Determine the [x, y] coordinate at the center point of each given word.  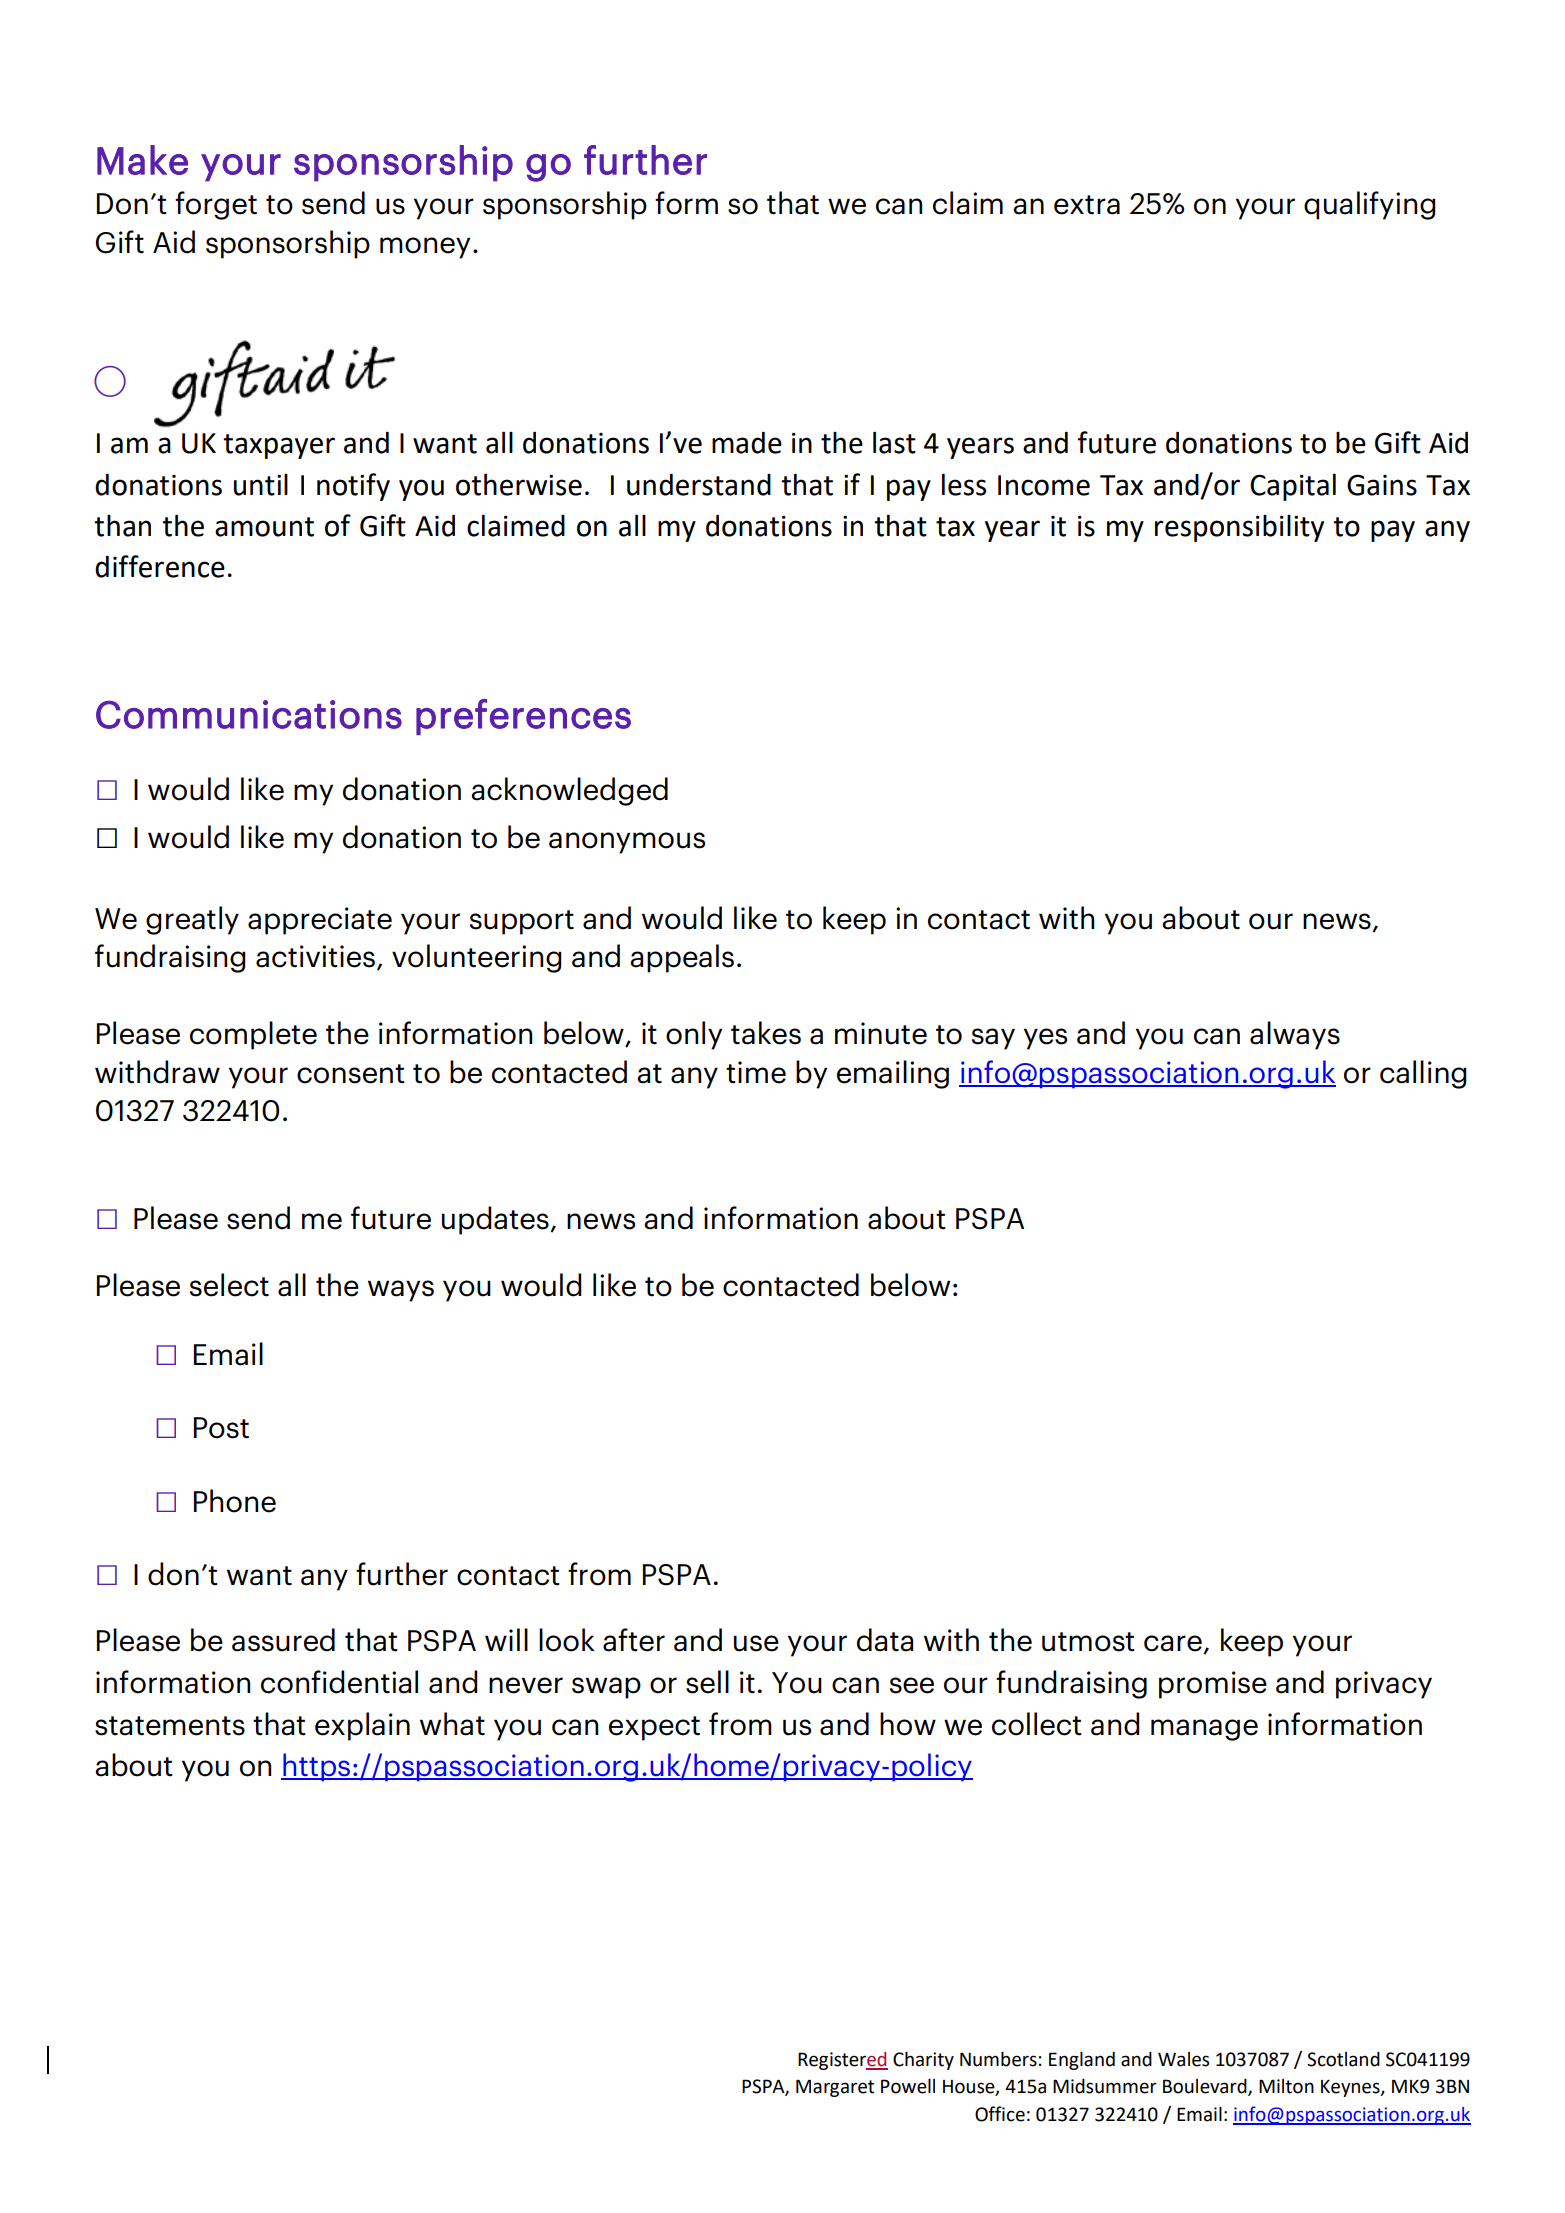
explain [362, 1726]
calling [1423, 1074]
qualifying [1370, 205]
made [747, 443]
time [756, 1072]
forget [216, 205]
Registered [843, 2061]
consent [351, 1074]
